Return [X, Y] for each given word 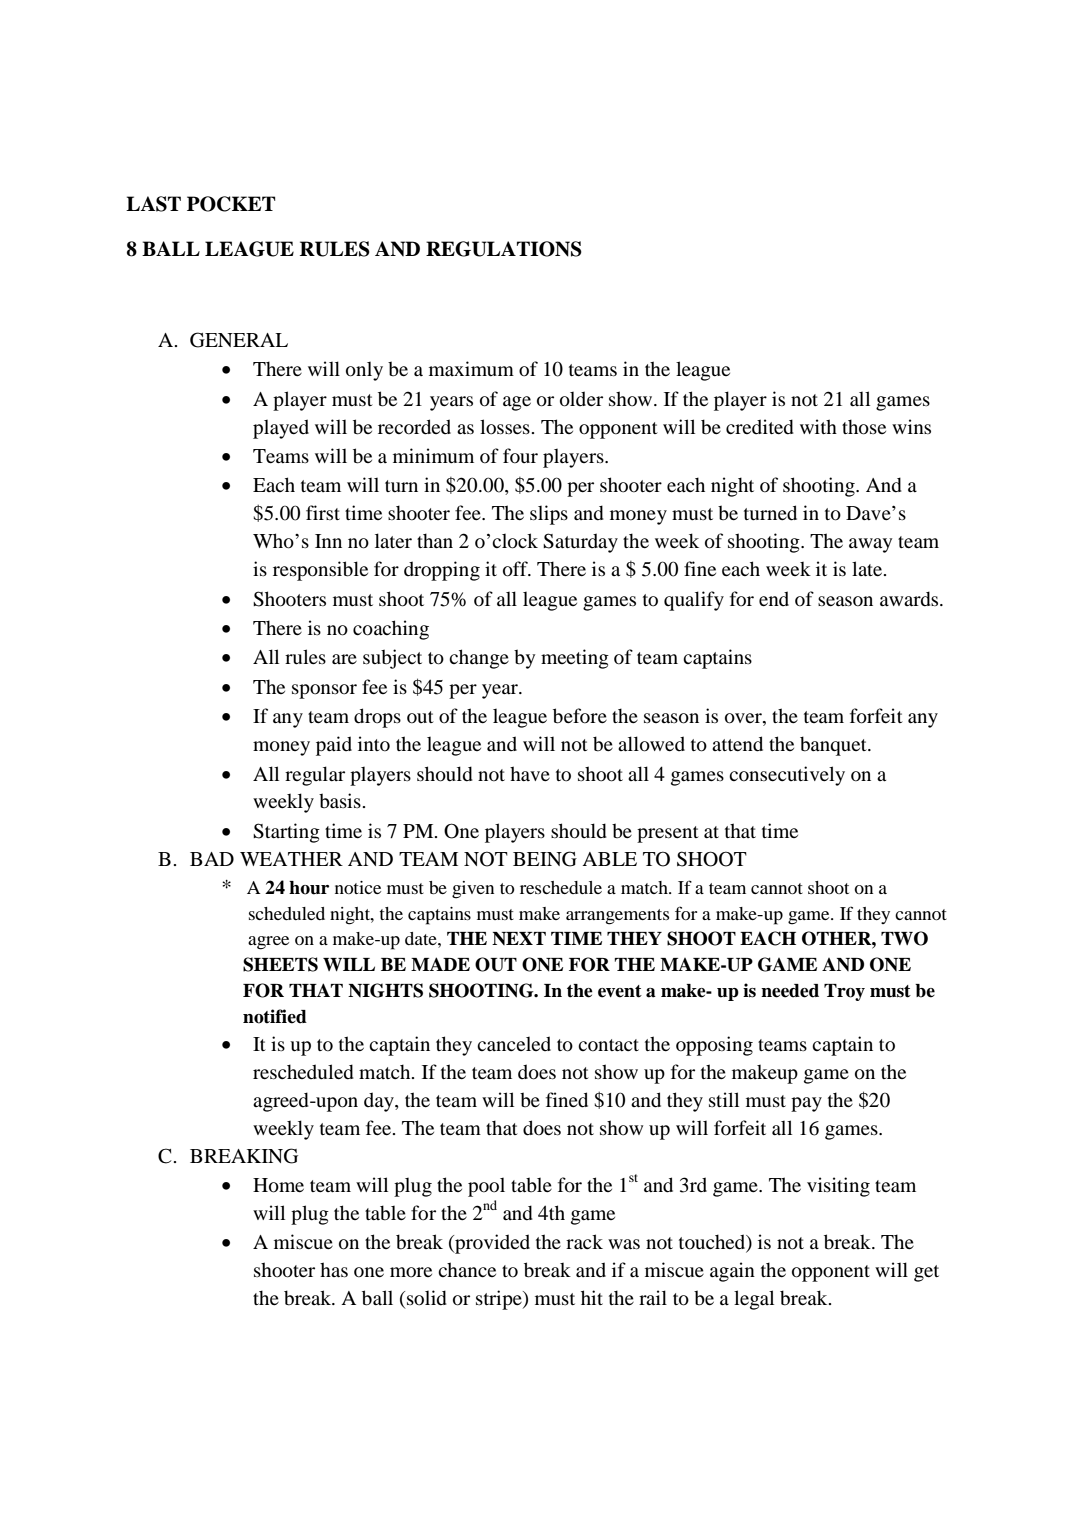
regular [315, 776]
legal [754, 1300]
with [818, 426]
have [530, 773]
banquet [834, 746]
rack [584, 1241]
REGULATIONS [504, 249]
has [334, 1269]
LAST [153, 204]
